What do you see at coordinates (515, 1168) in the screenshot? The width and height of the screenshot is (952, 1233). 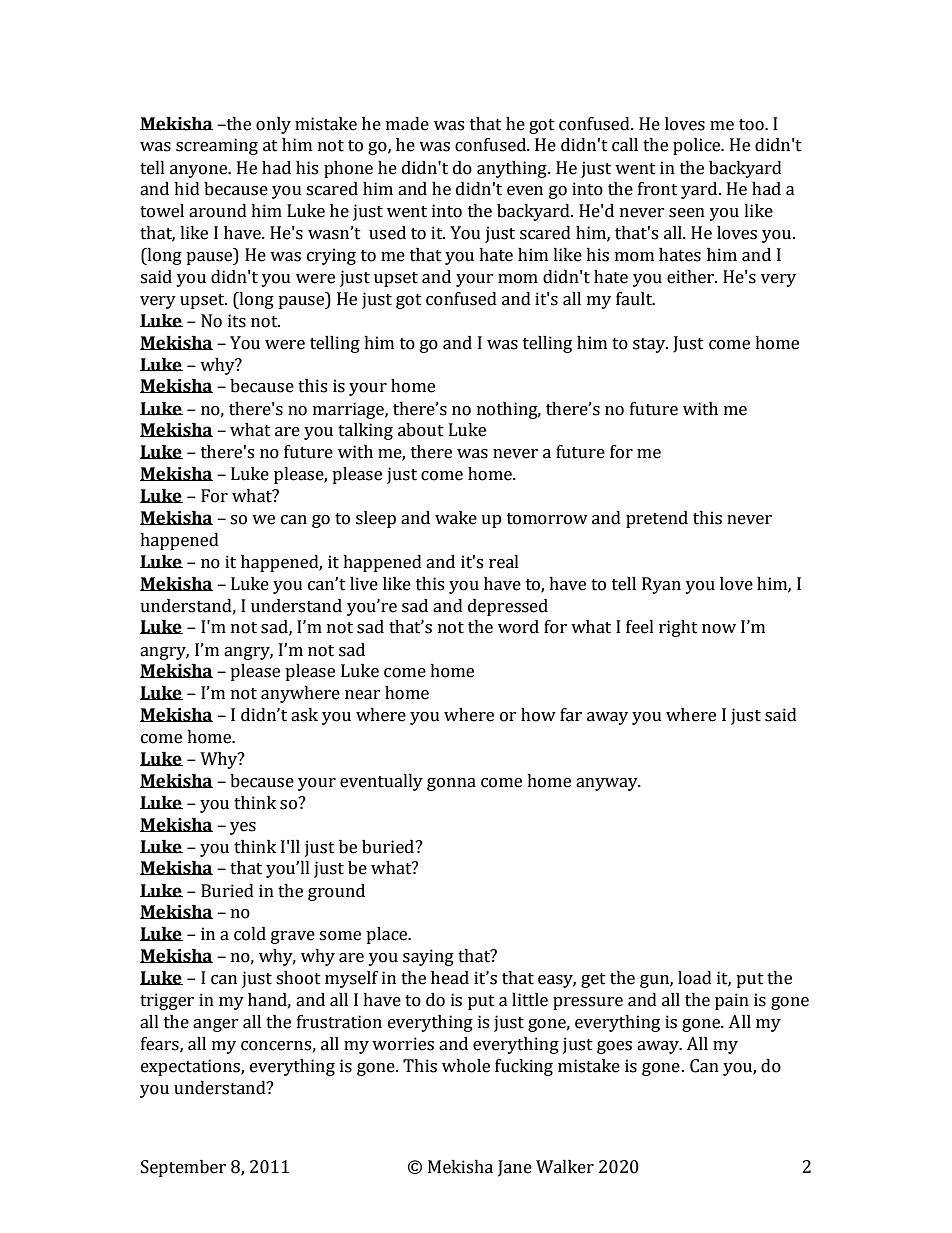 I see `Jane` at bounding box center [515, 1168].
